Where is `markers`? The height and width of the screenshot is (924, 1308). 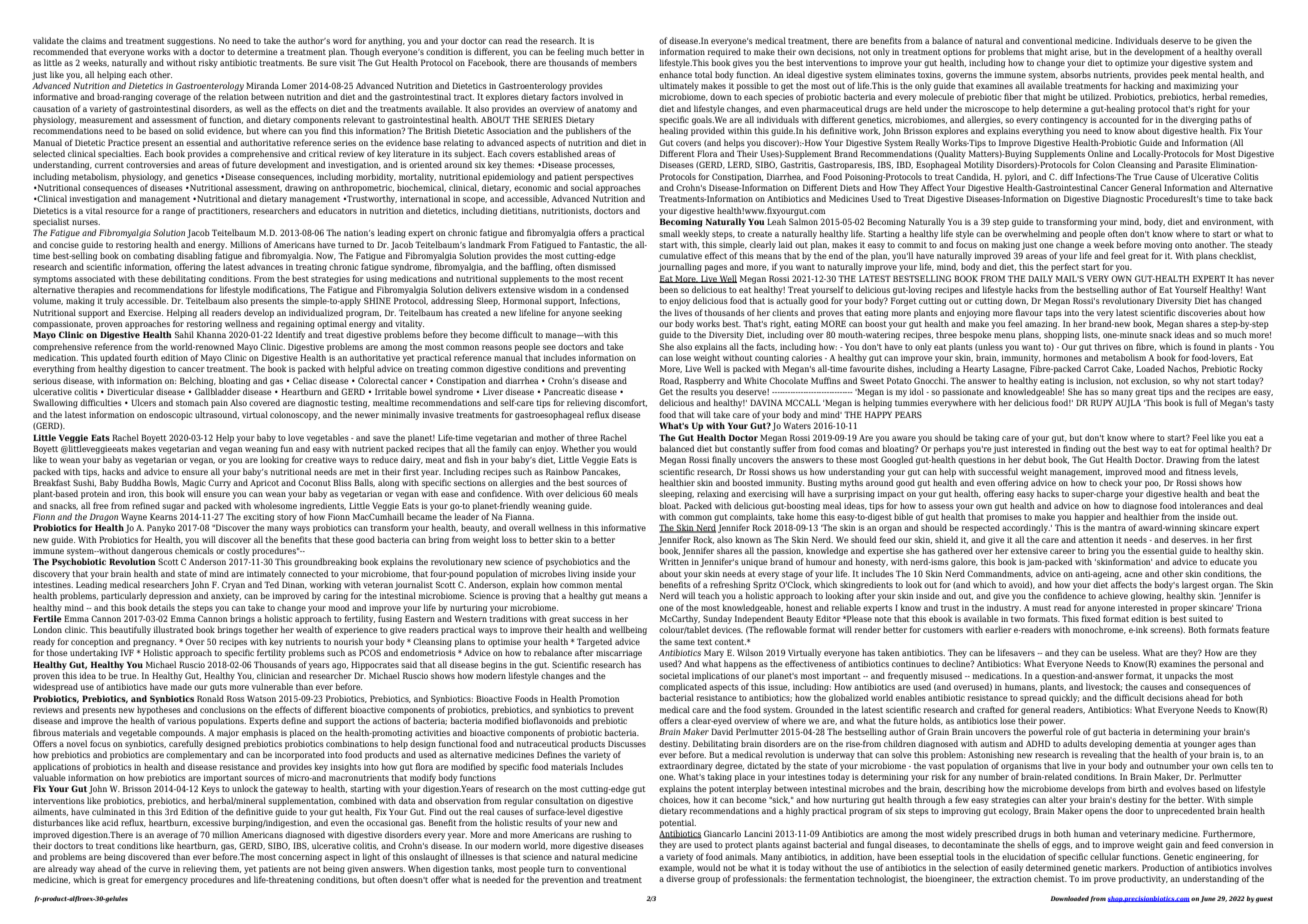
markers is located at coordinates (1121, 867).
